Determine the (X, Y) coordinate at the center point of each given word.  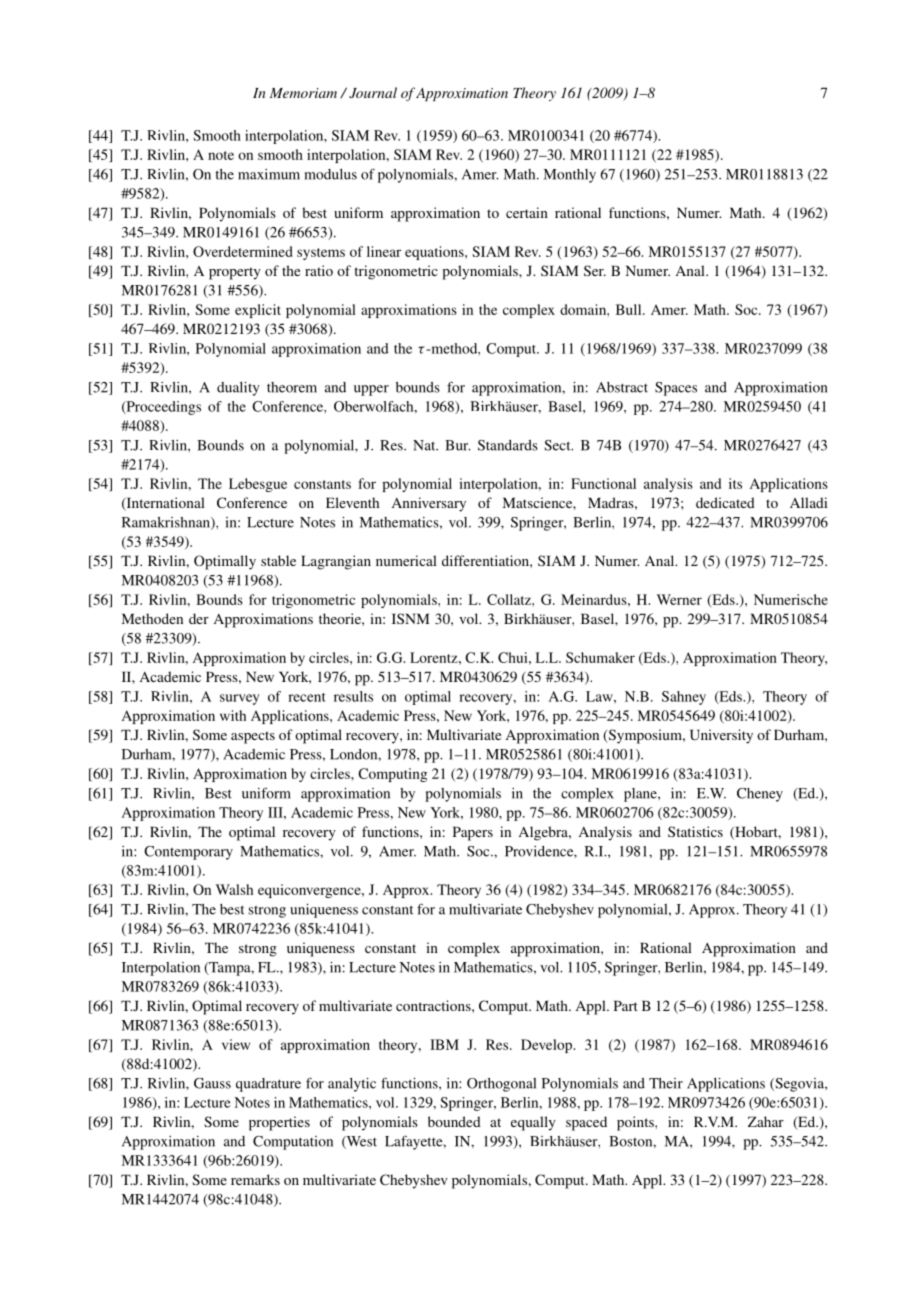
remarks (255, 1179)
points (636, 1123)
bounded (454, 1121)
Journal (373, 93)
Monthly (570, 176)
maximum (269, 174)
